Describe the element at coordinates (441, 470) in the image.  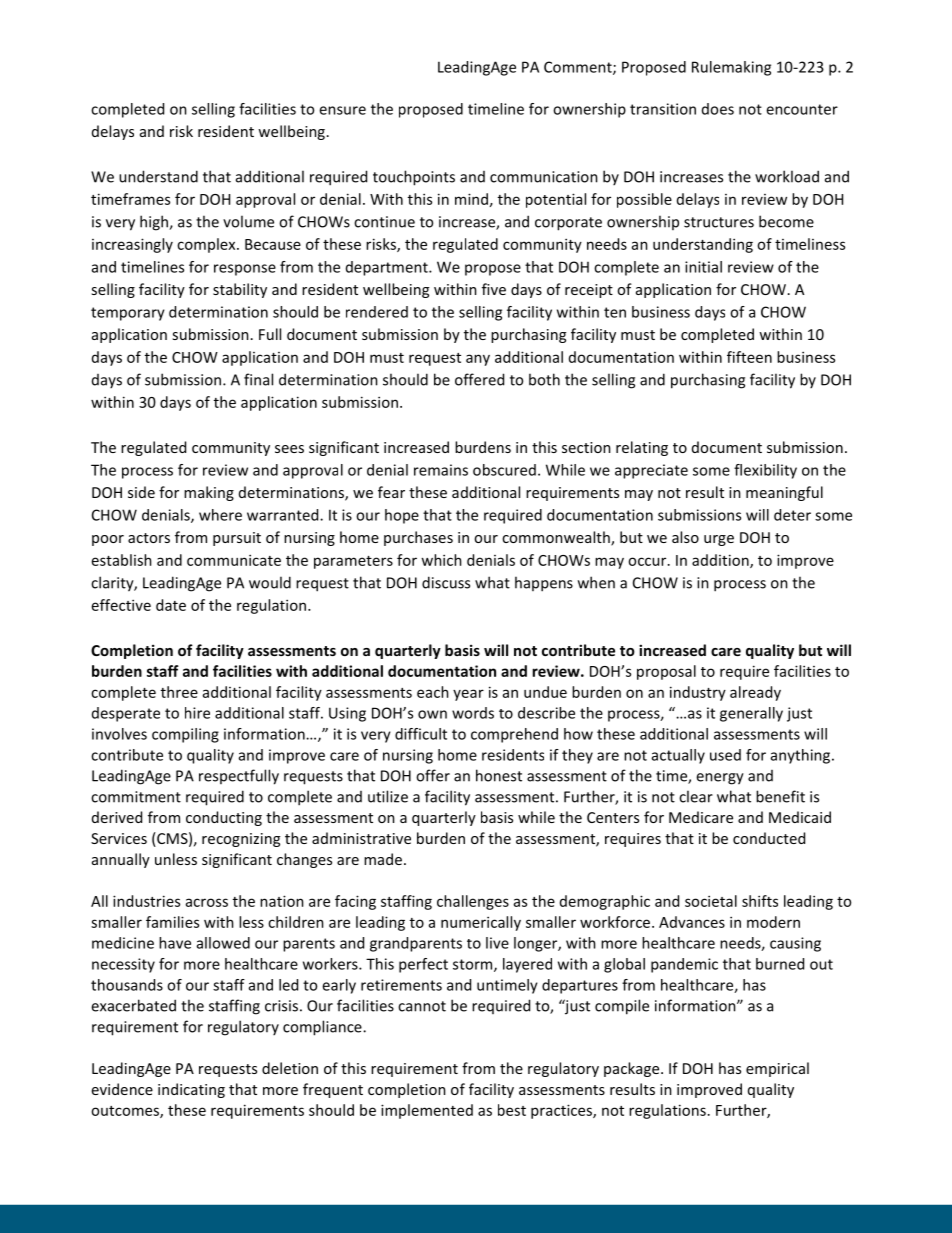
I see `remains` at that location.
